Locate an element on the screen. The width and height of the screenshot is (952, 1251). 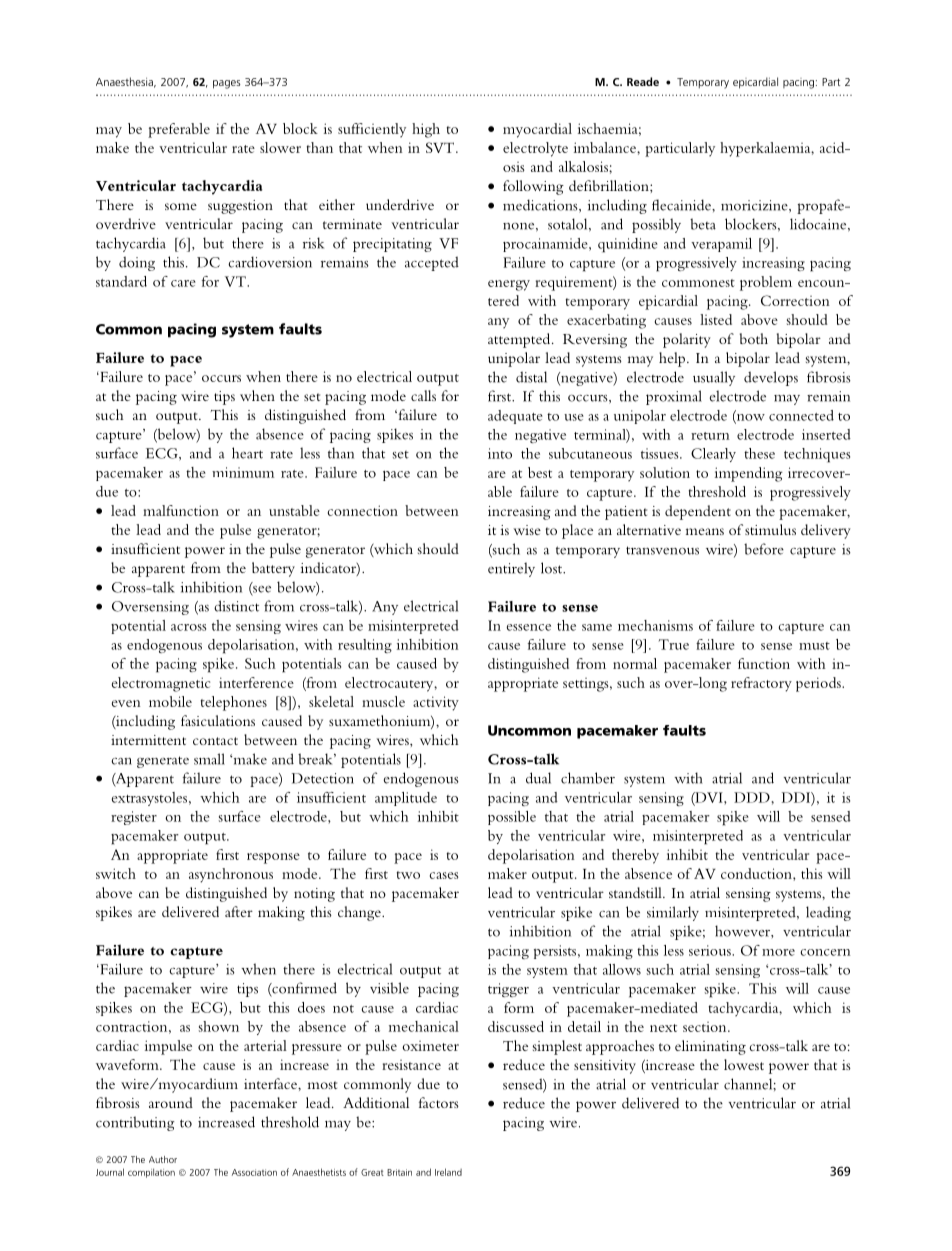
calls is located at coordinates (423, 395).
